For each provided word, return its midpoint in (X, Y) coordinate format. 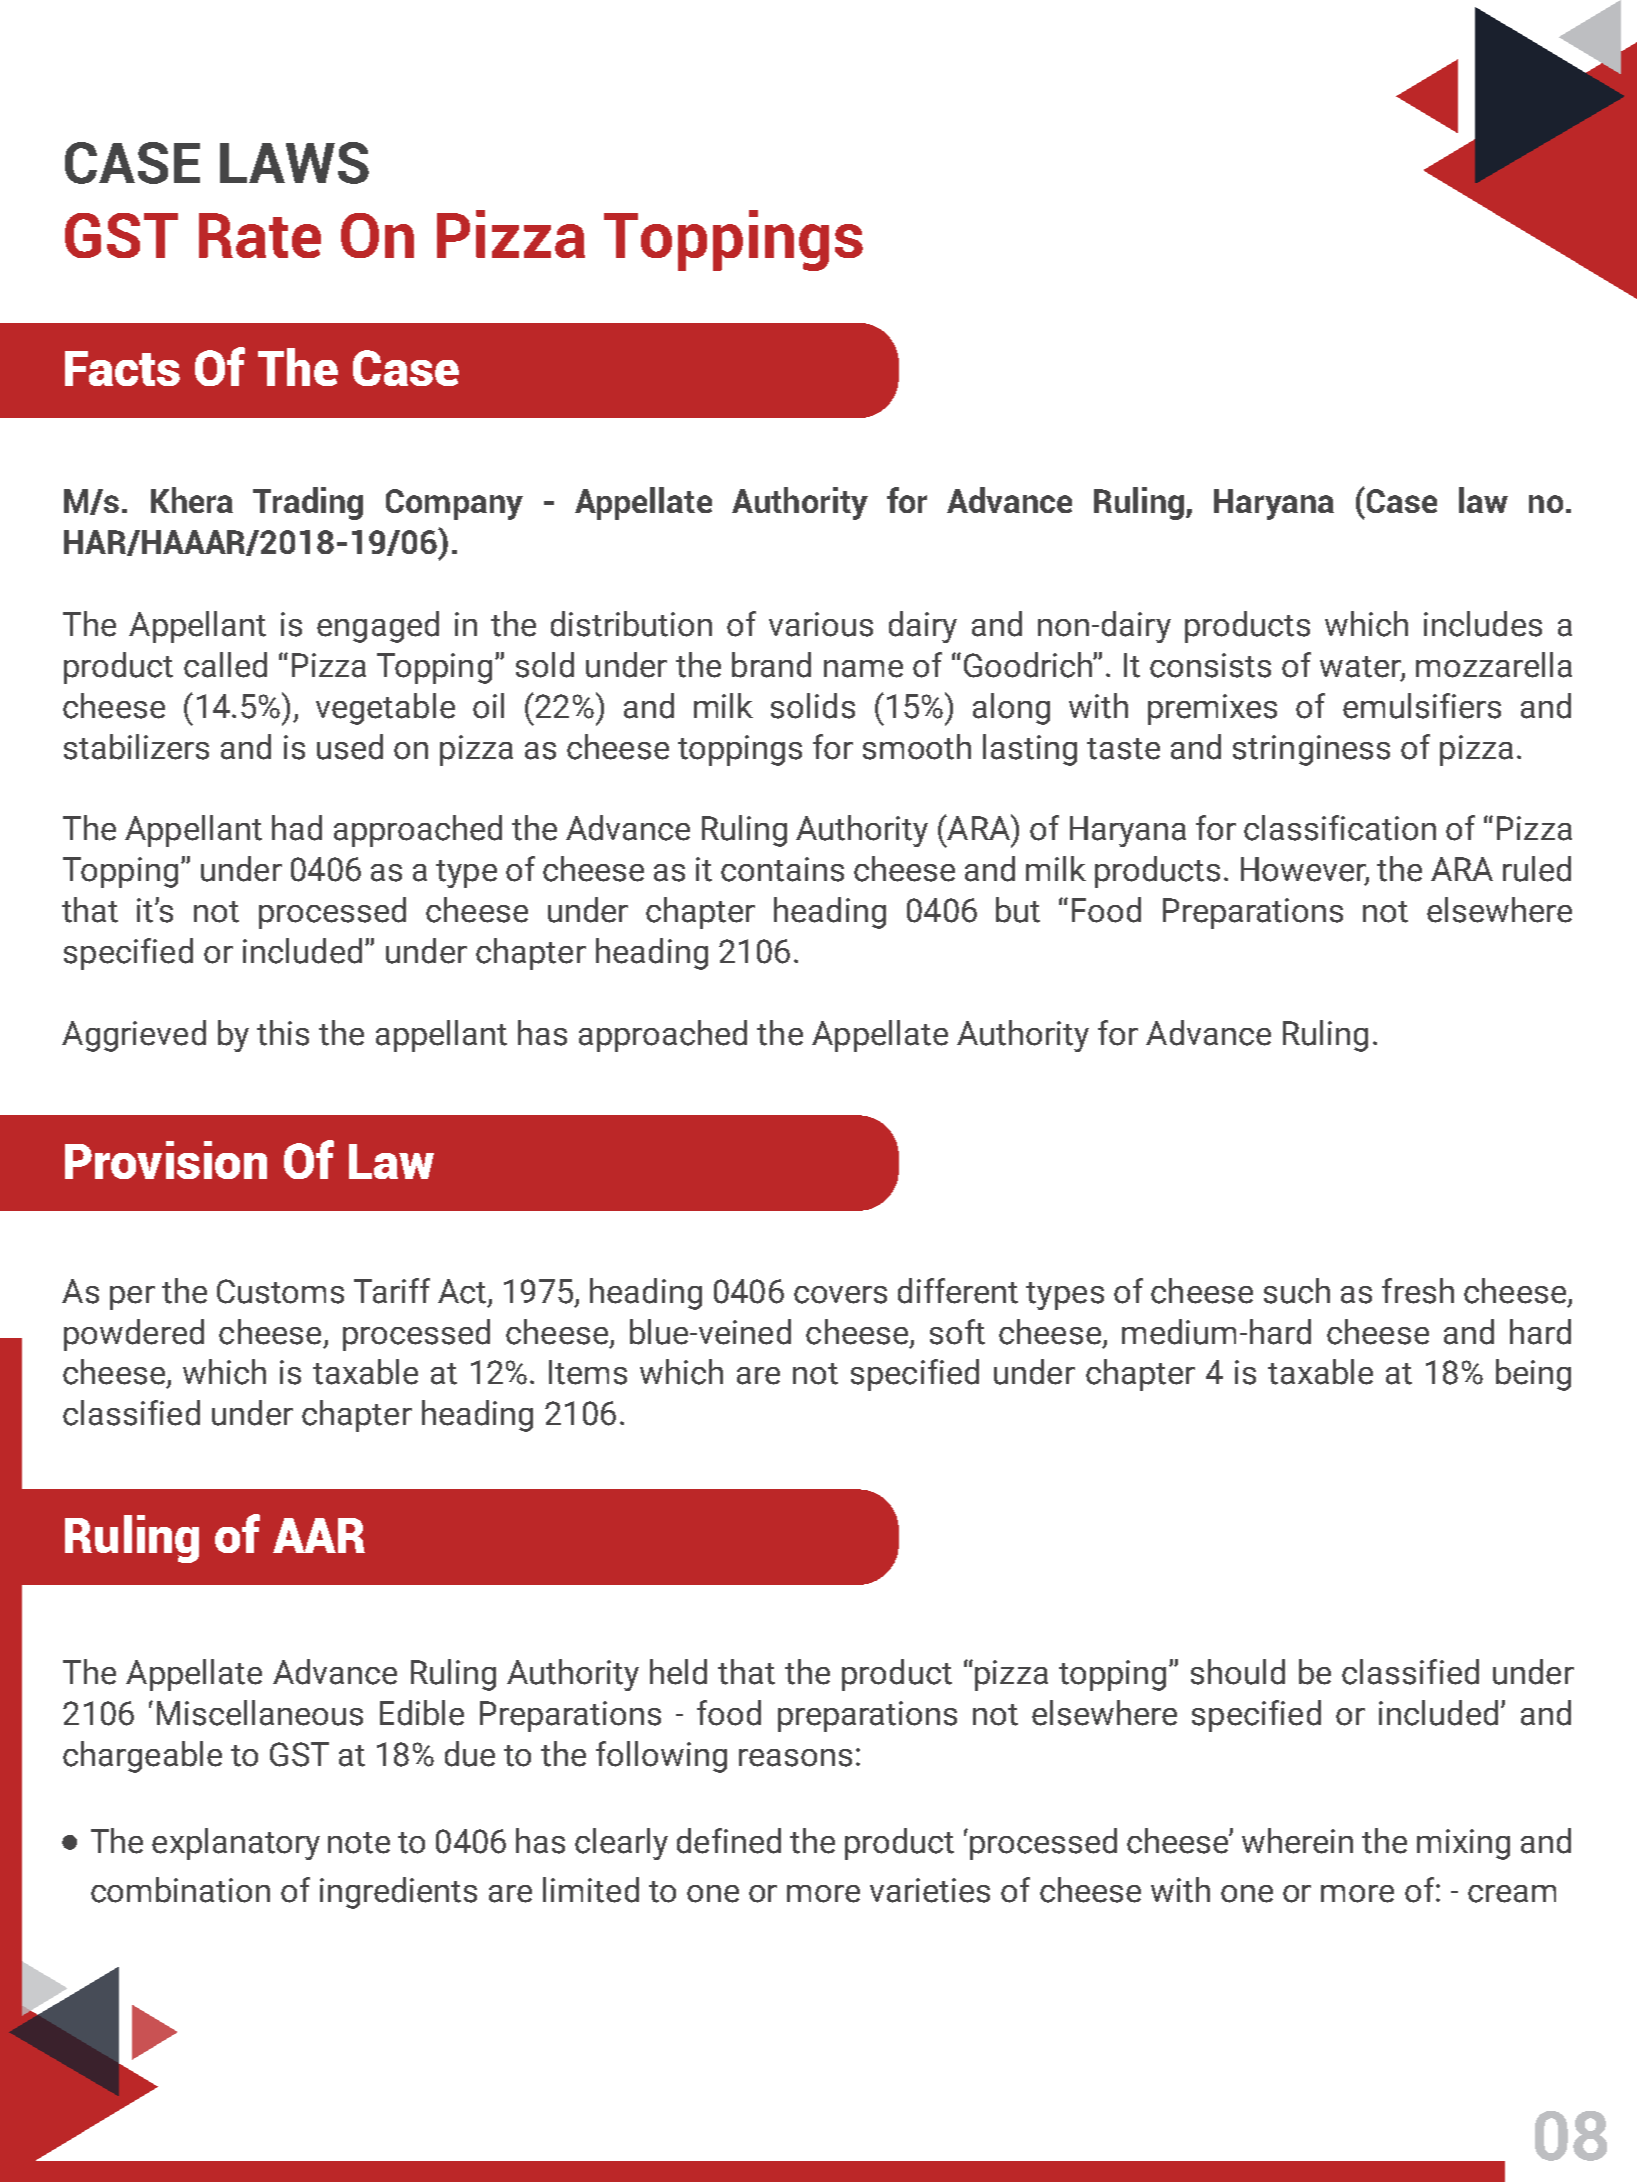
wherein (1297, 1841)
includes (1483, 624)
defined (729, 1841)
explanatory (236, 1844)
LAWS (294, 163)
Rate (260, 235)
